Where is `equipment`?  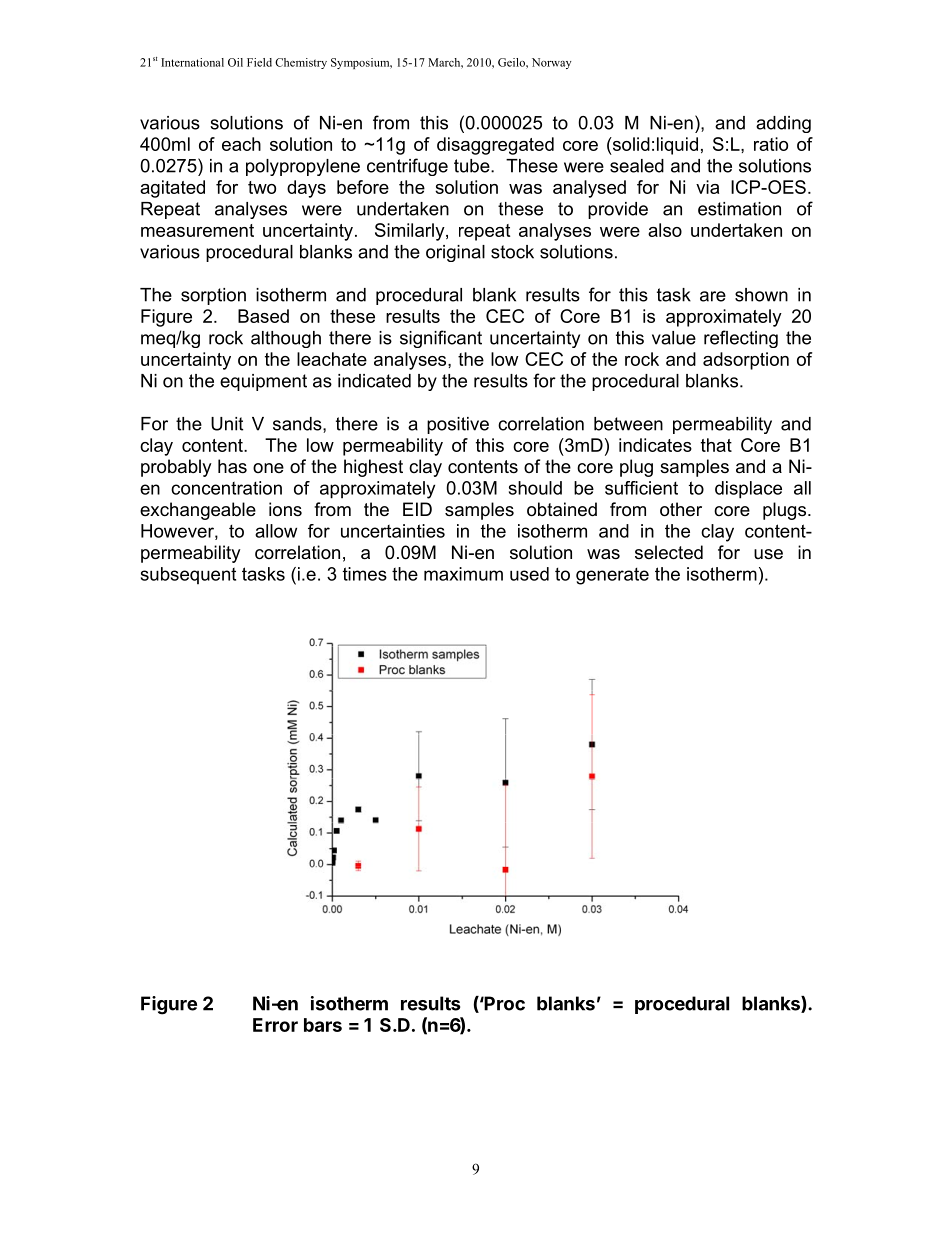 equipment is located at coordinates (263, 382).
